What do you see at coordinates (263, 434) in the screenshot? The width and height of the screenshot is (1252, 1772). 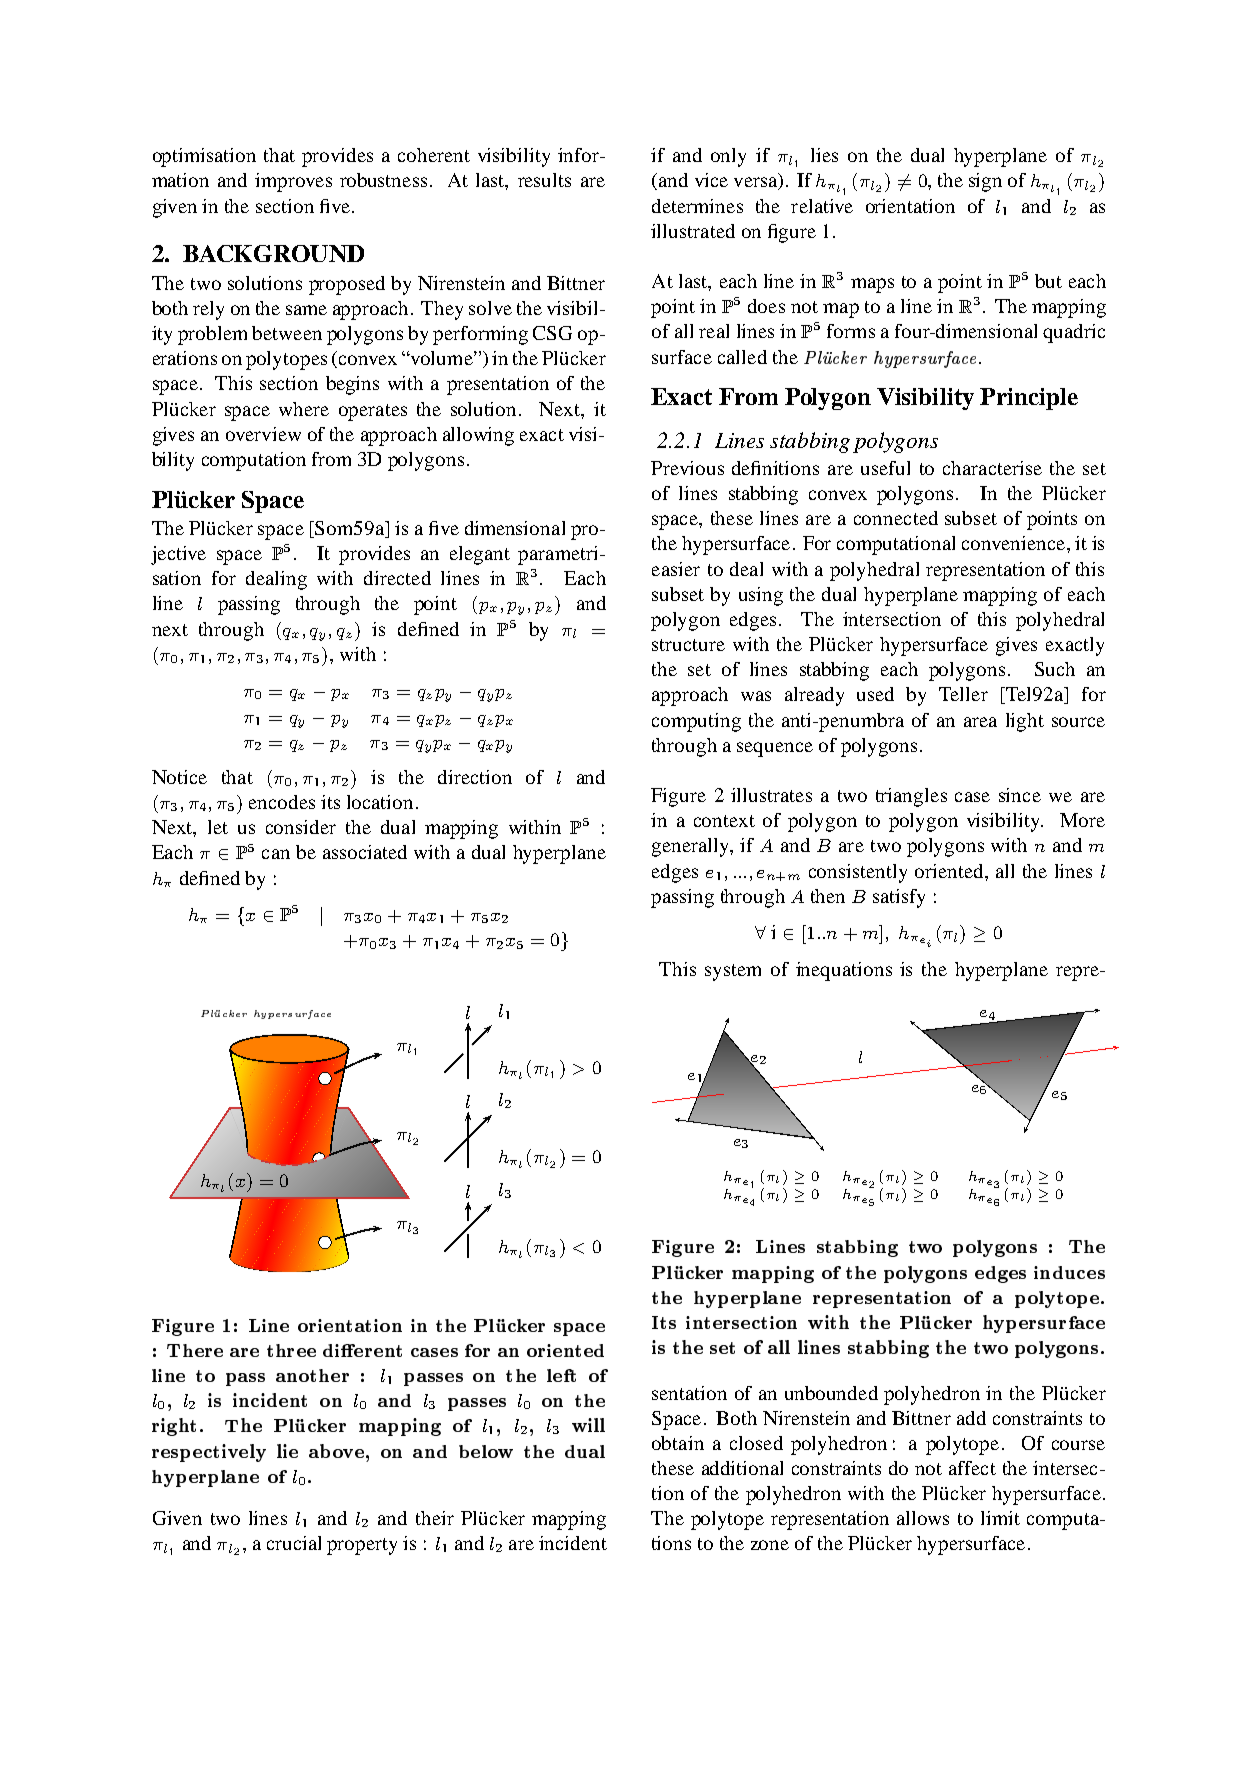 I see `overview` at bounding box center [263, 434].
